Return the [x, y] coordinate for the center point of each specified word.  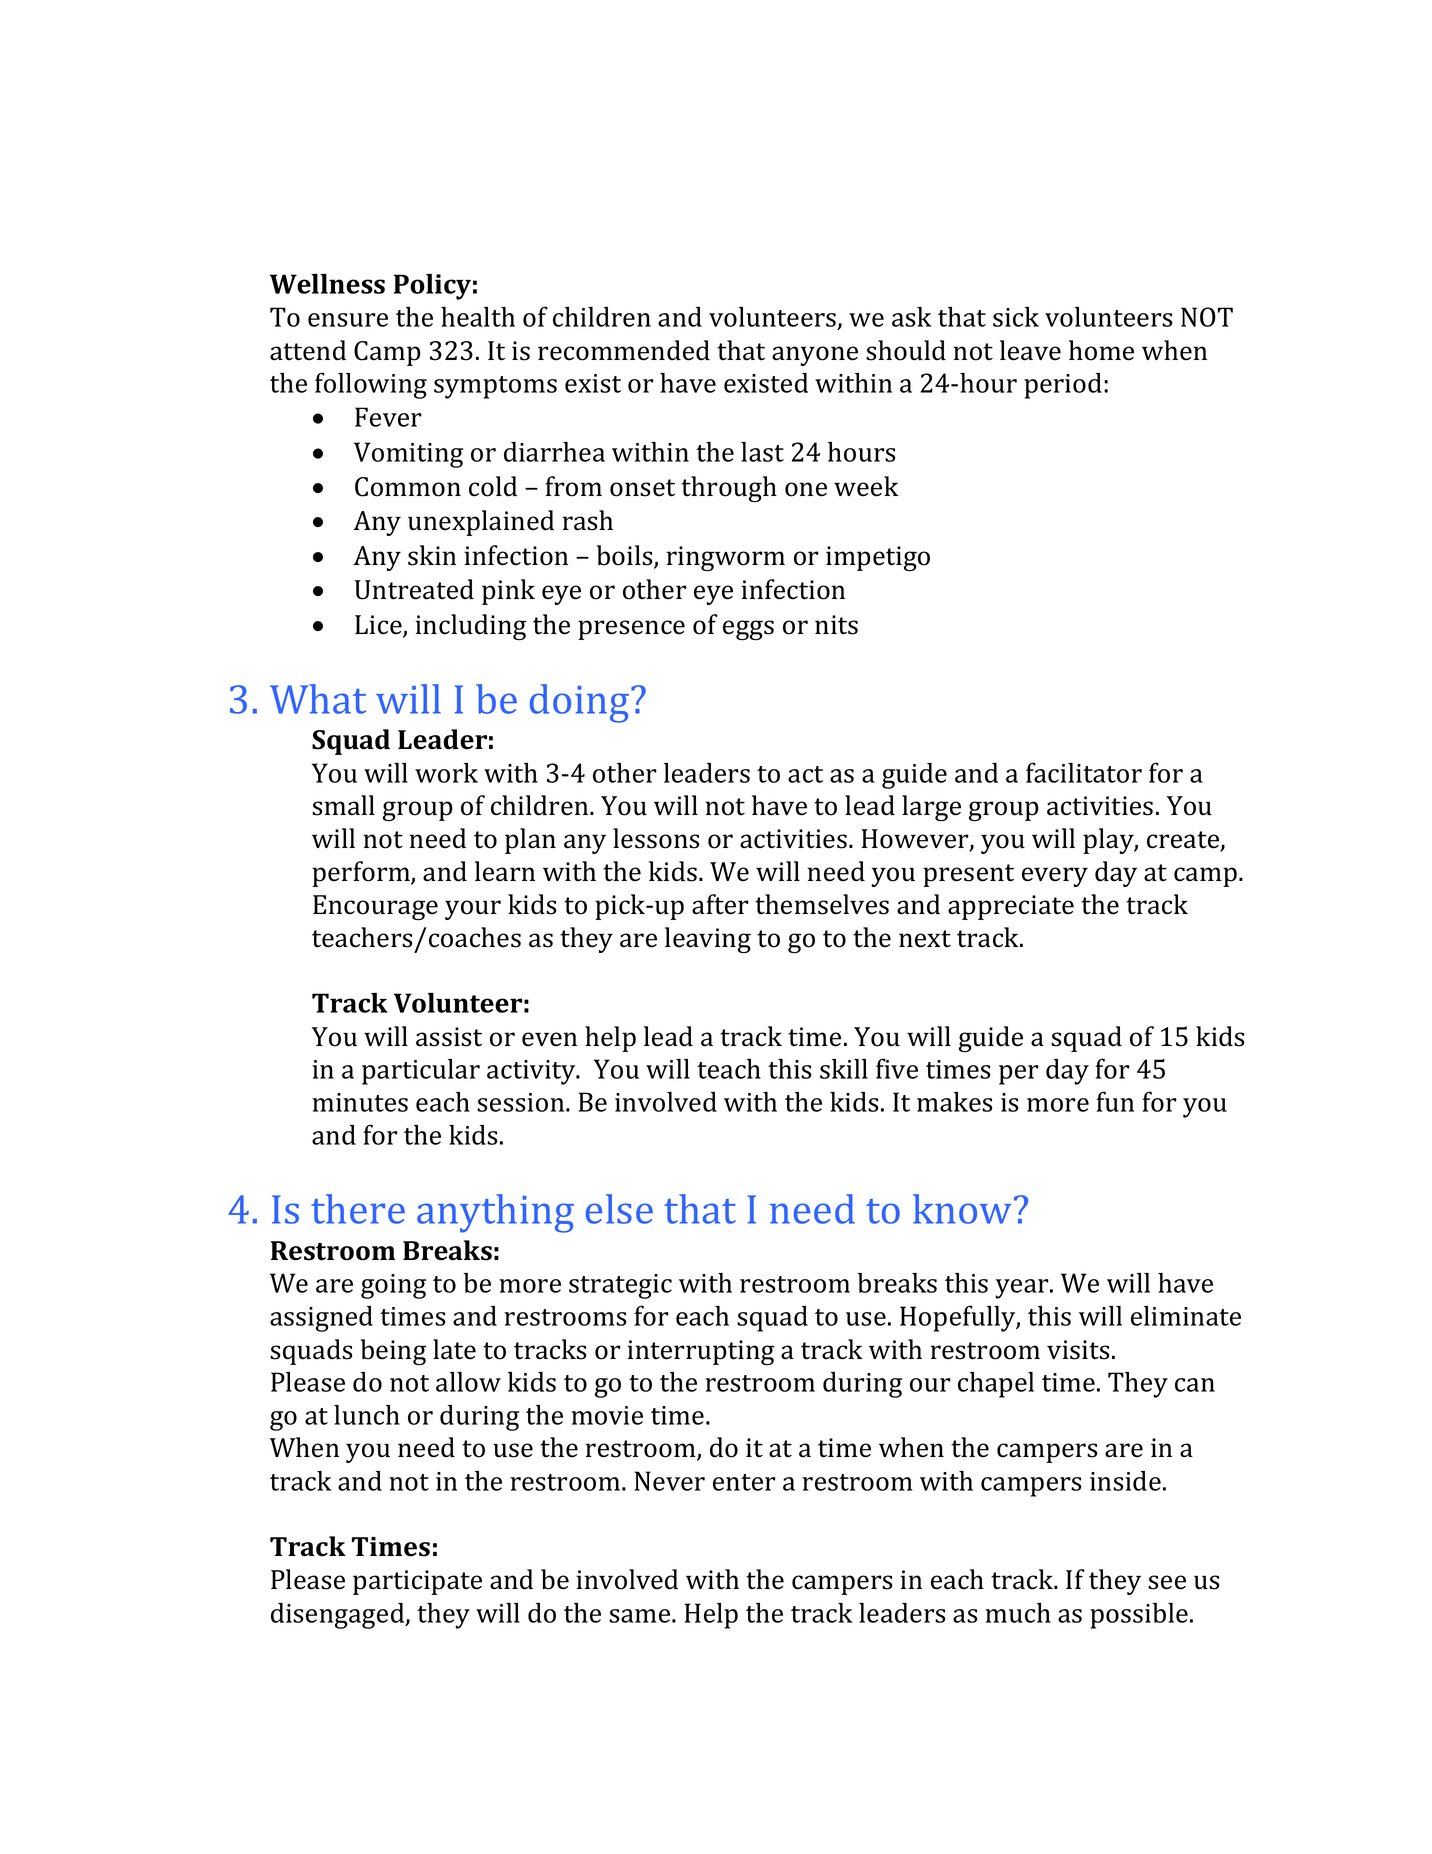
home [1101, 350]
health [478, 317]
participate [417, 1582]
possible [1139, 1616]
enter [744, 1482]
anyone [815, 356]
